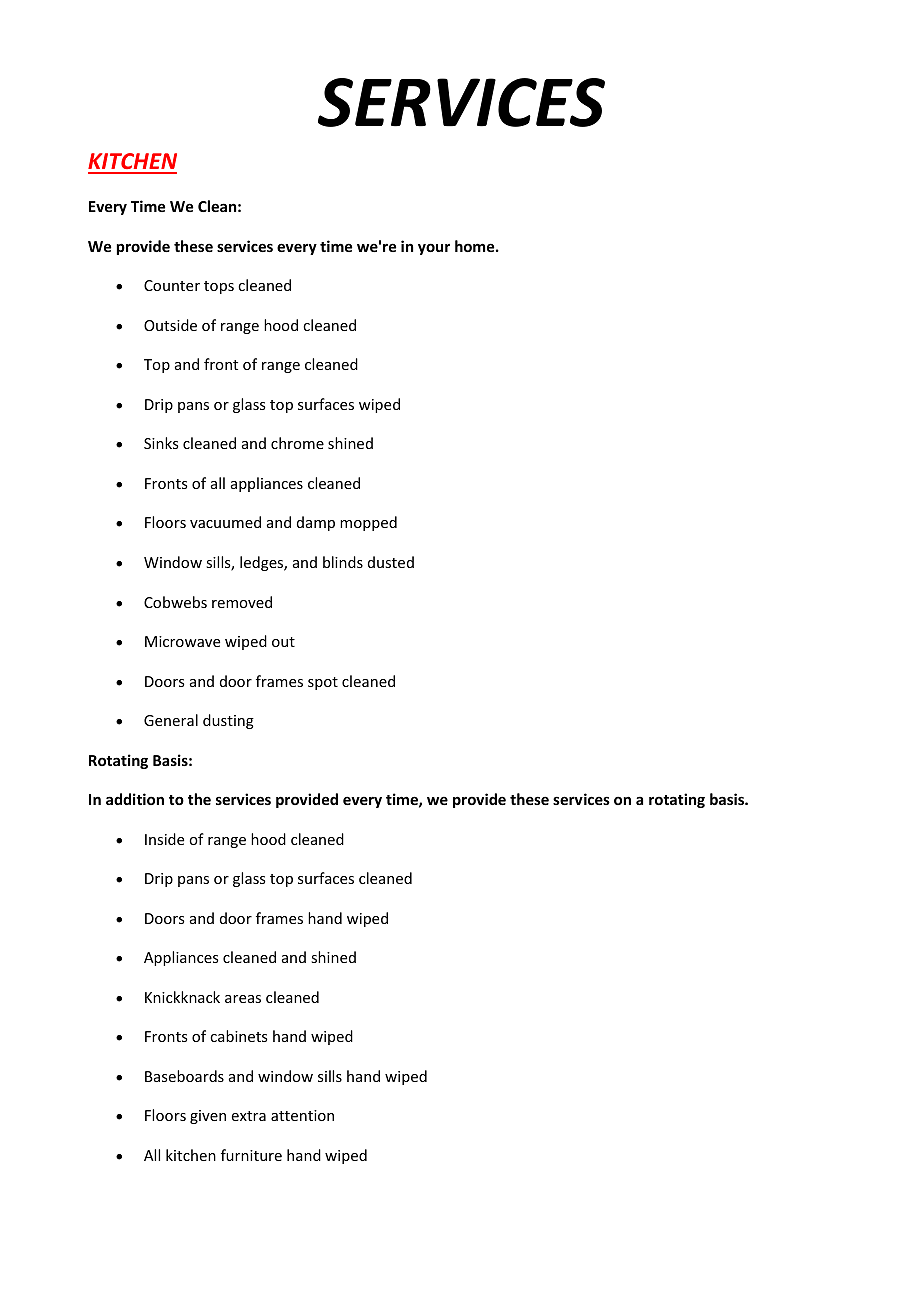 The image size is (924, 1308). I want to click on Sinks, so click(161, 443).
